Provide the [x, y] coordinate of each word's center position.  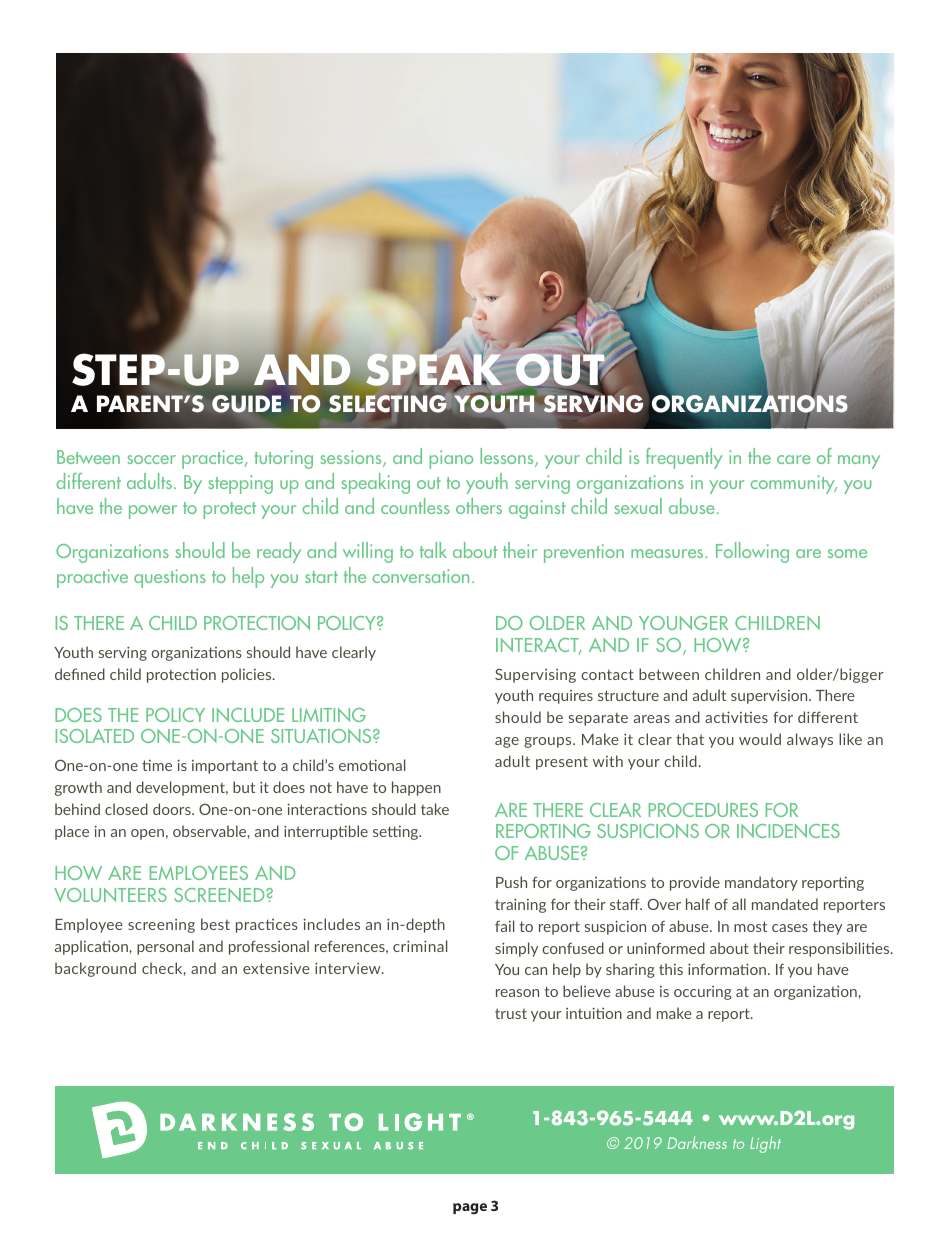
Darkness [697, 1142]
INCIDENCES [788, 831]
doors [173, 809]
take [435, 809]
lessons [508, 457]
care [794, 459]
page [470, 1208]
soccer [151, 459]
